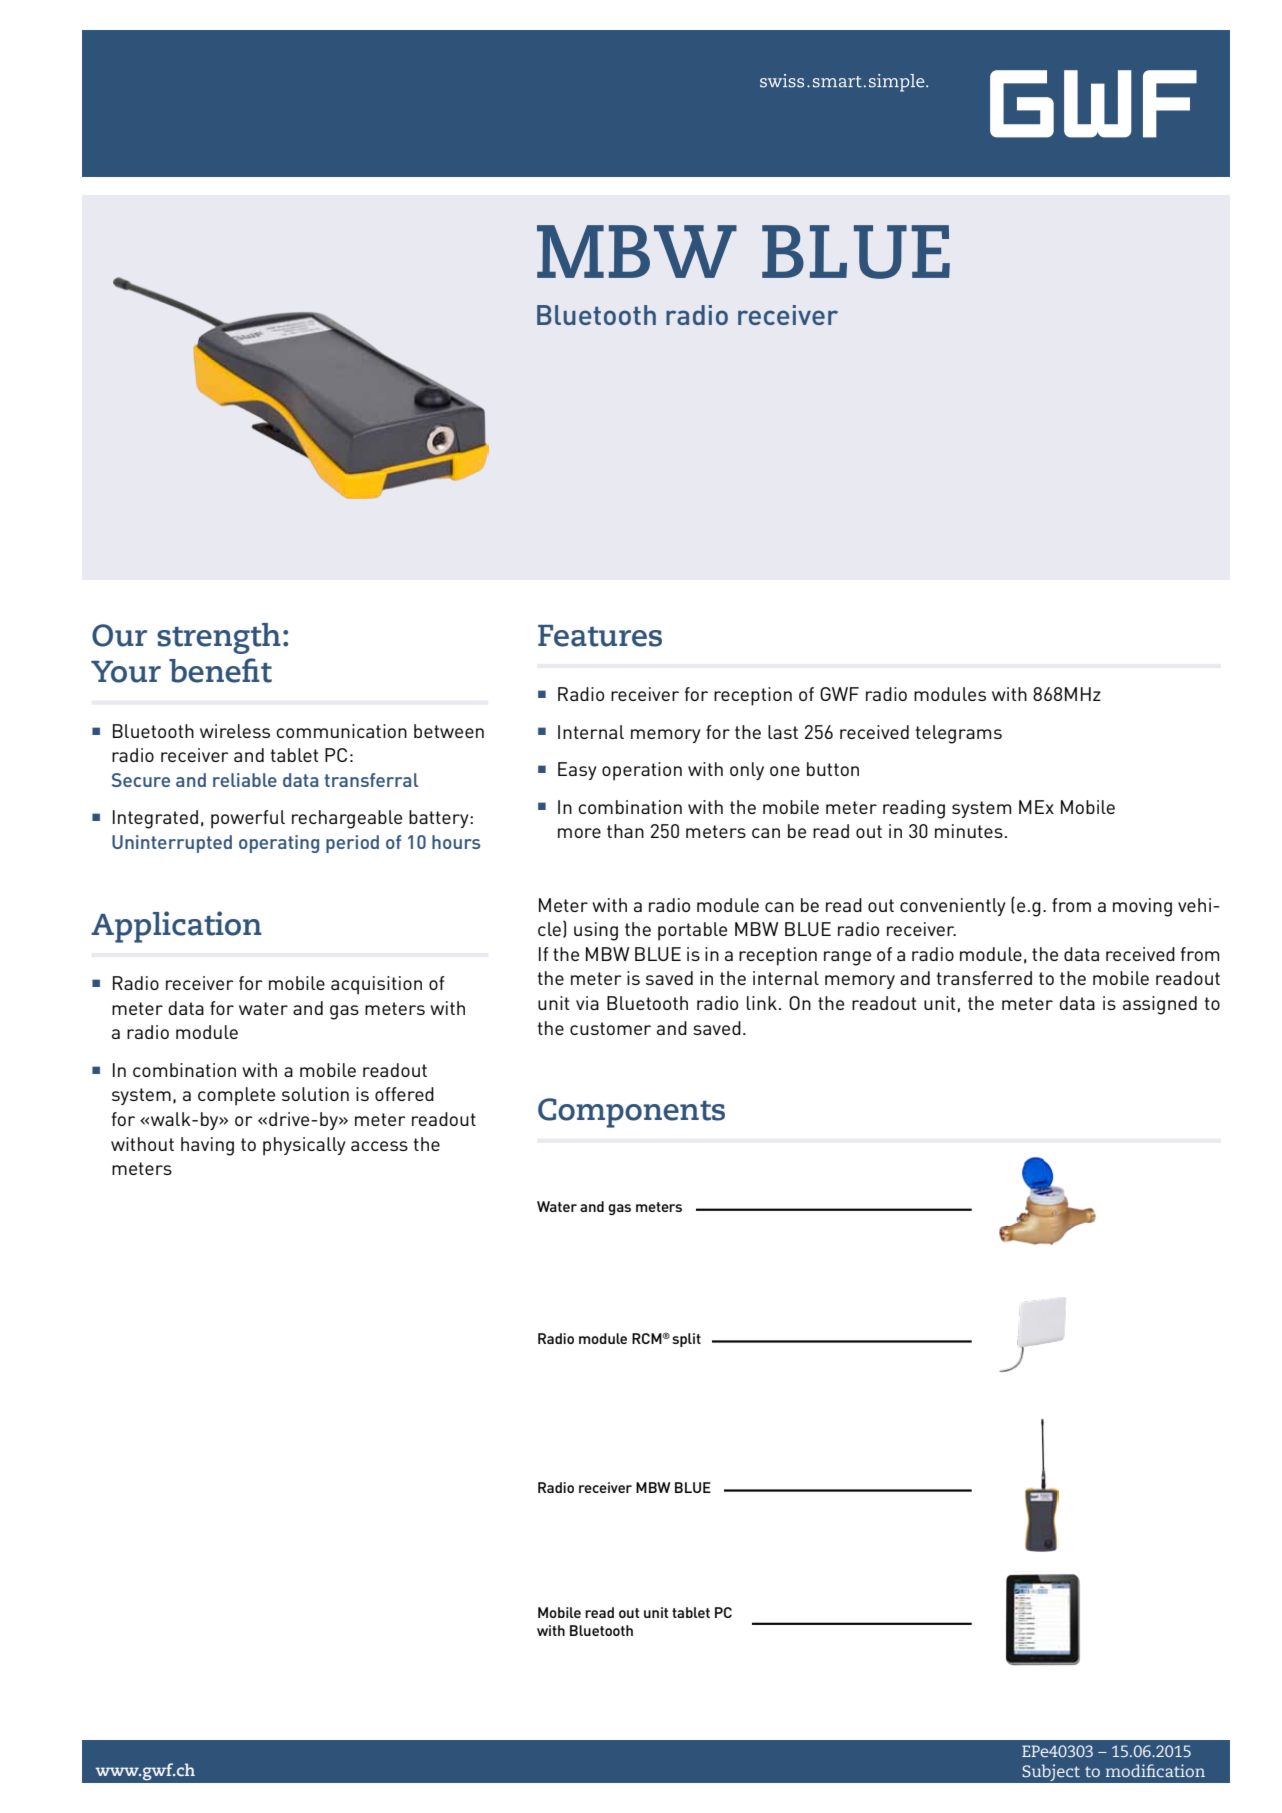 The image size is (1282, 1813). What do you see at coordinates (631, 1113) in the screenshot?
I see `Components` at bounding box center [631, 1113].
